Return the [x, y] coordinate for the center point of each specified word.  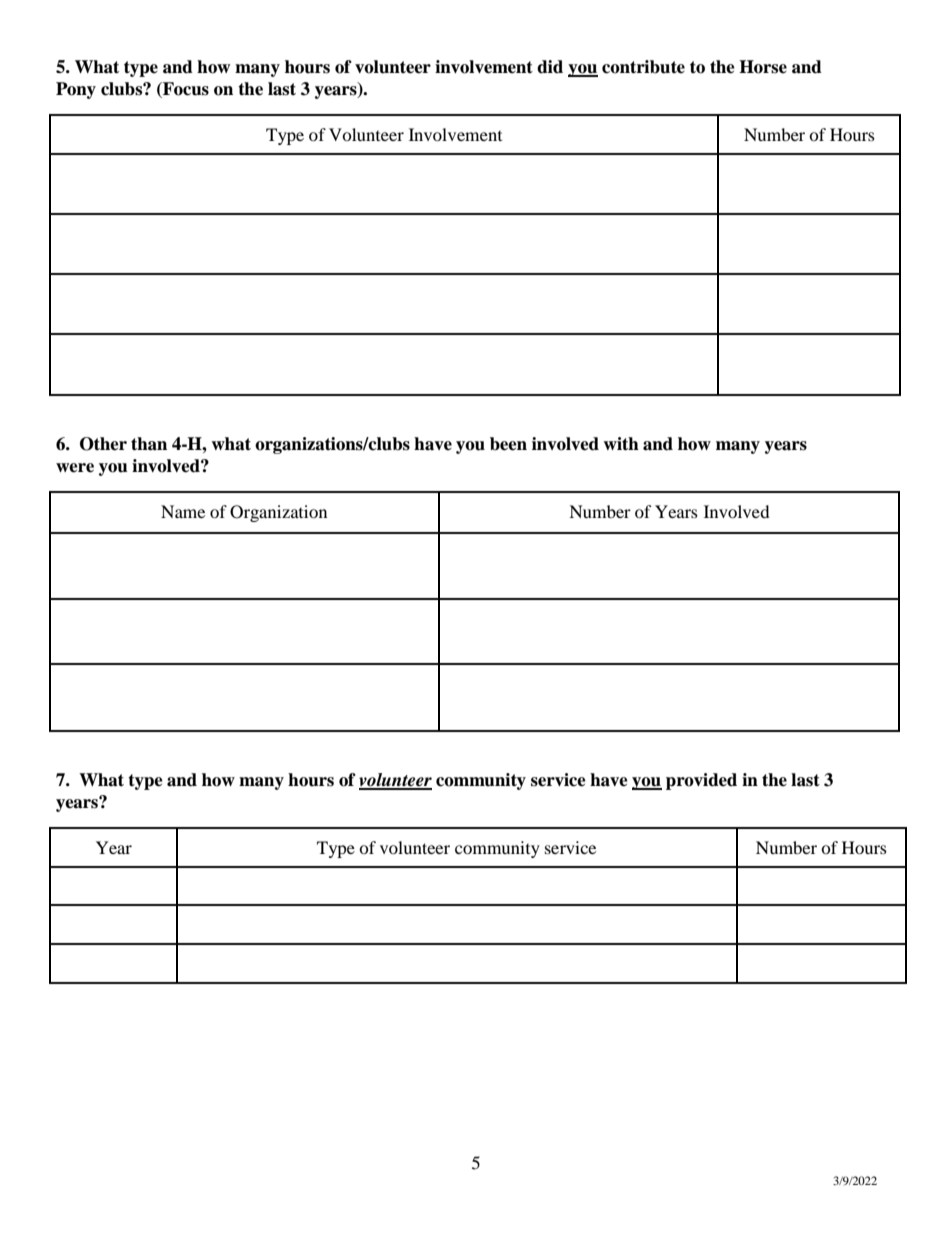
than [149, 444]
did [550, 67]
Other [103, 444]
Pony [76, 90]
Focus [185, 90]
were [75, 468]
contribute [643, 67]
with [621, 444]
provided [701, 781]
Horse [763, 67]
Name [183, 511]
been [508, 444]
